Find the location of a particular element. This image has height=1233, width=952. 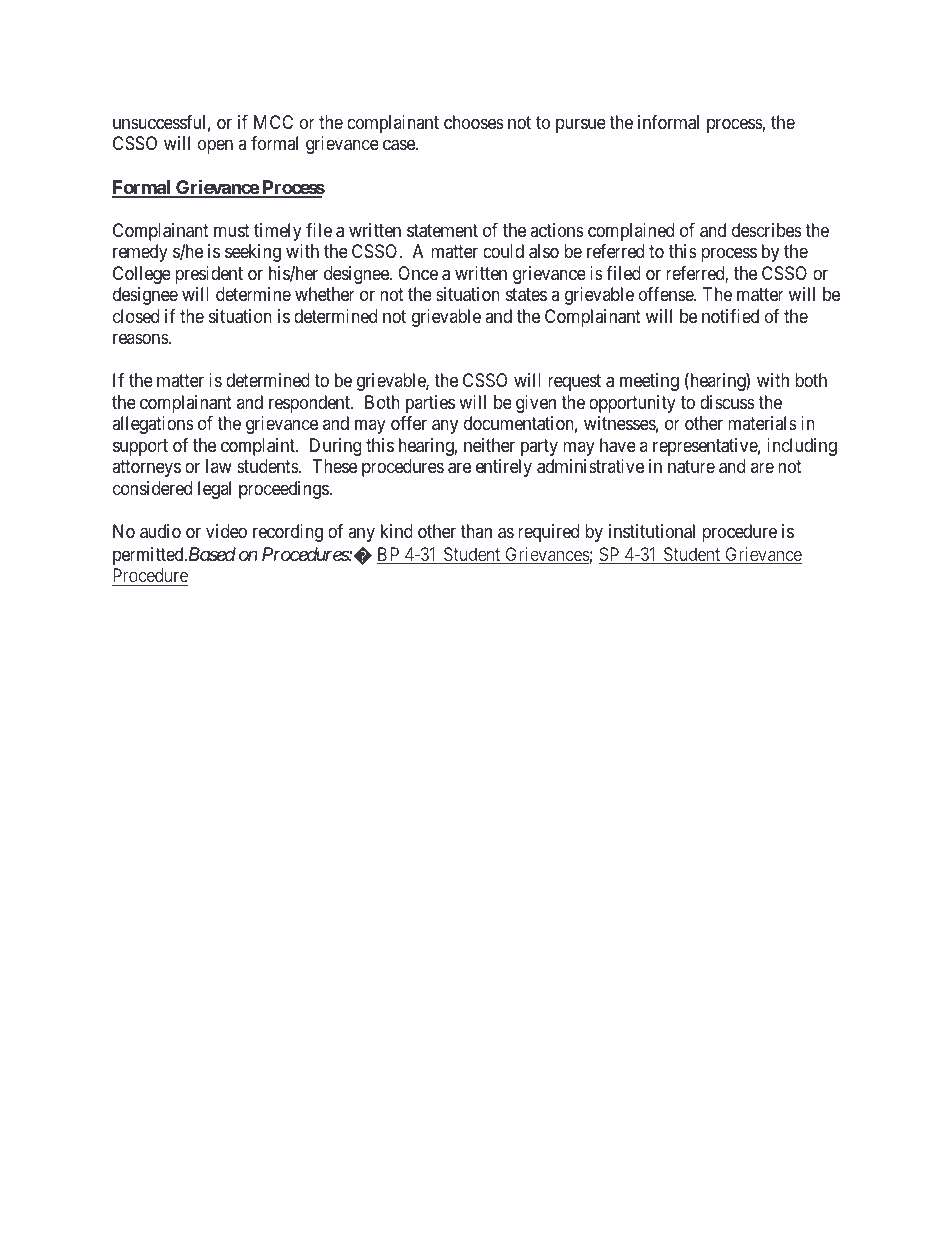

offer is located at coordinates (409, 423).
